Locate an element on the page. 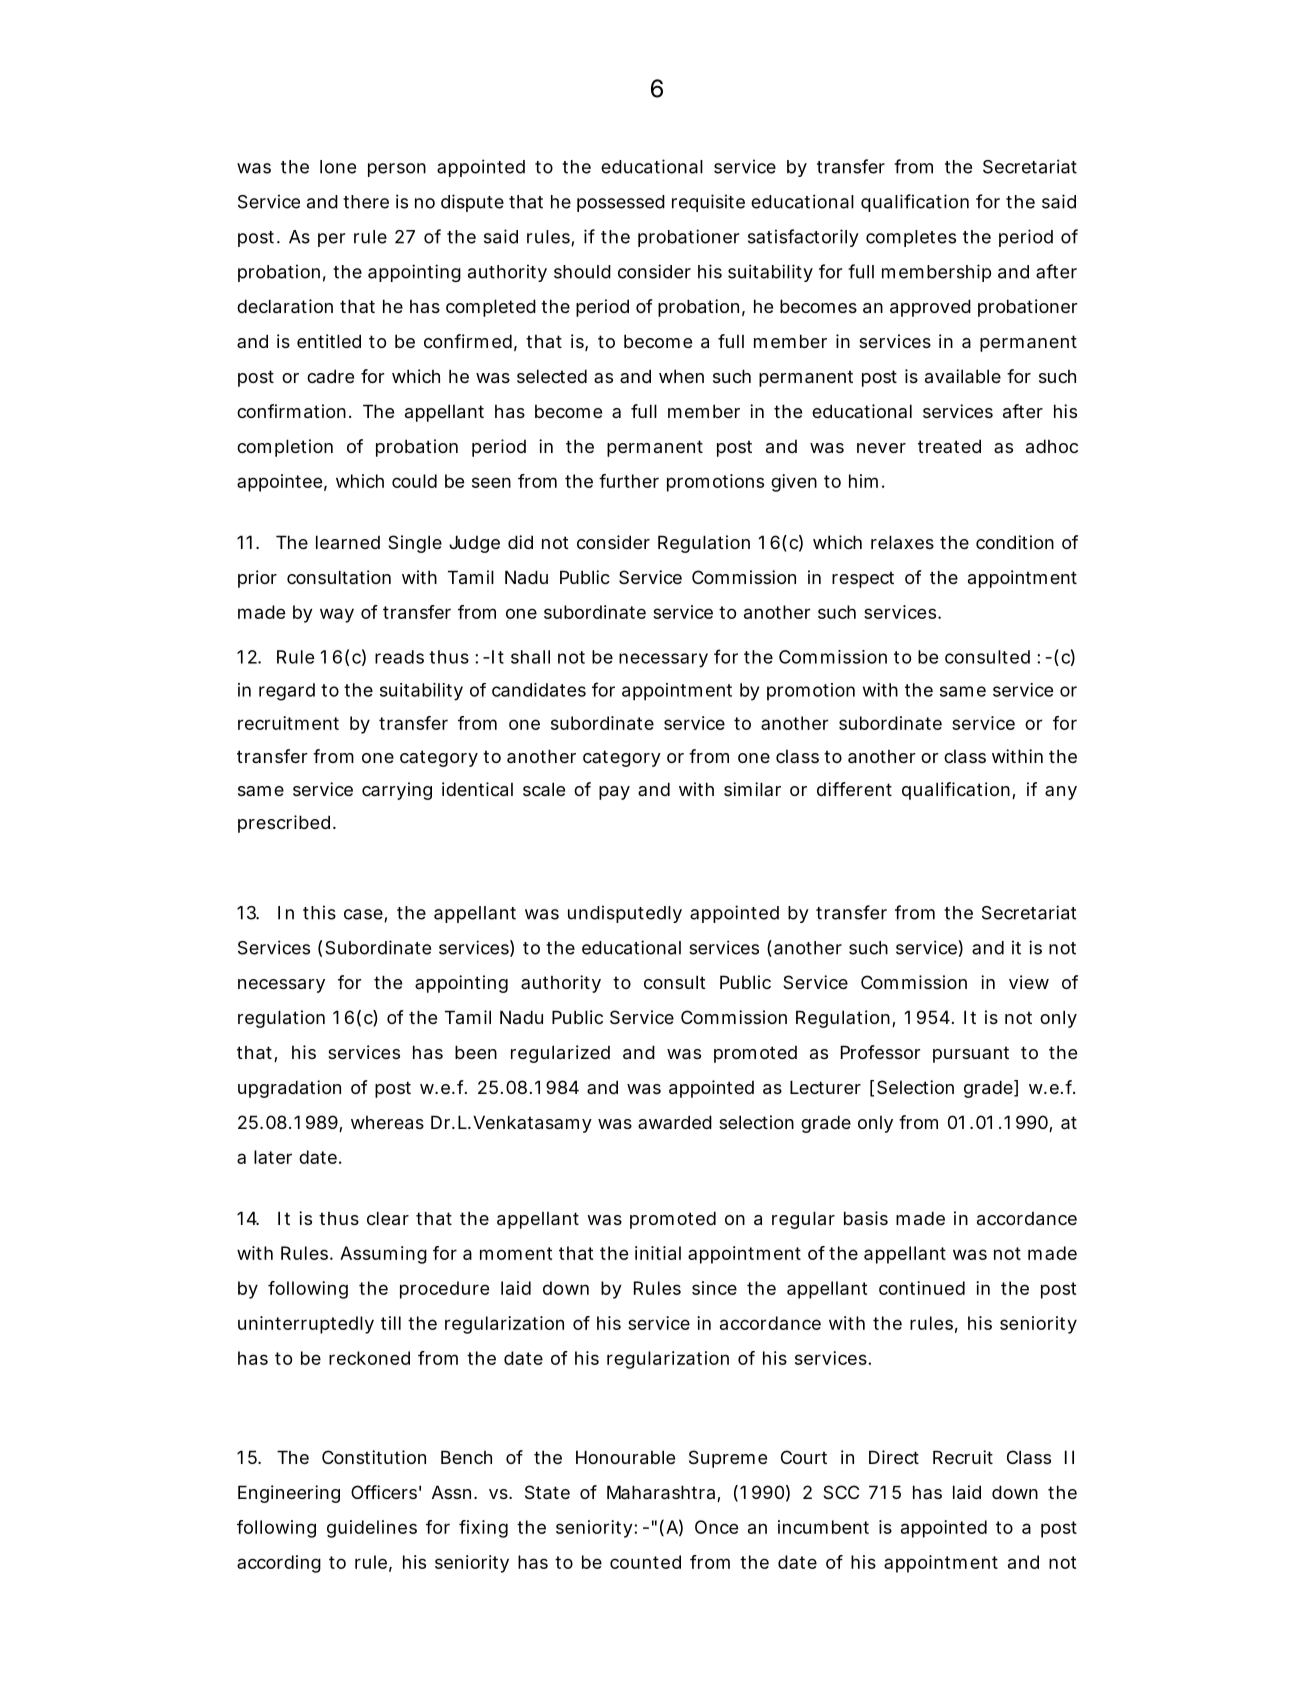 This image has width=1314, height=1700. completes is located at coordinates (911, 238).
